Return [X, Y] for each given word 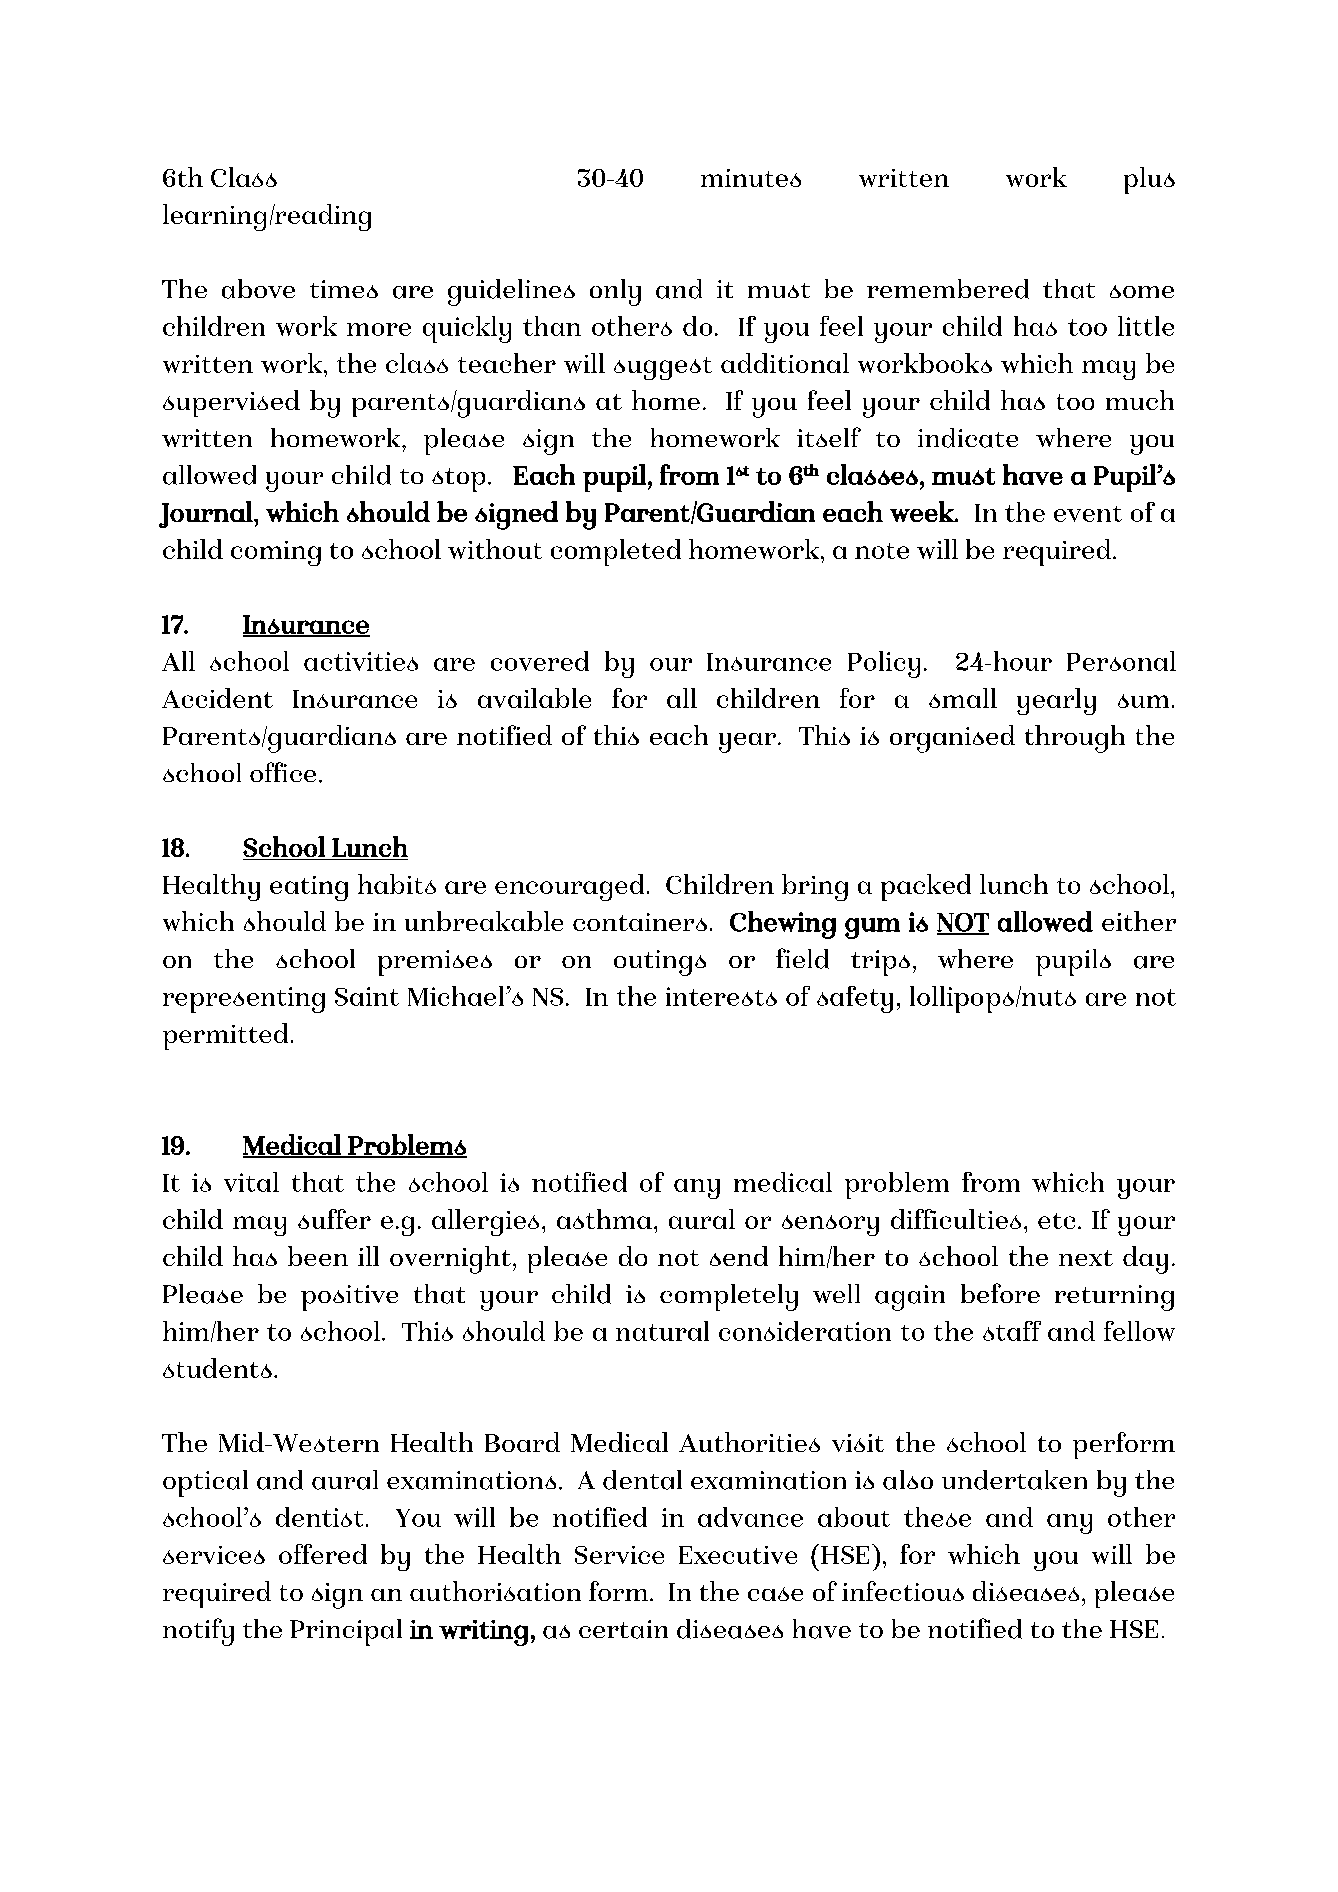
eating [309, 888]
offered [323, 1554]
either [1139, 921]
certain [623, 1629]
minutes [751, 178]
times [344, 289]
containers [640, 922]
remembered [948, 289]
